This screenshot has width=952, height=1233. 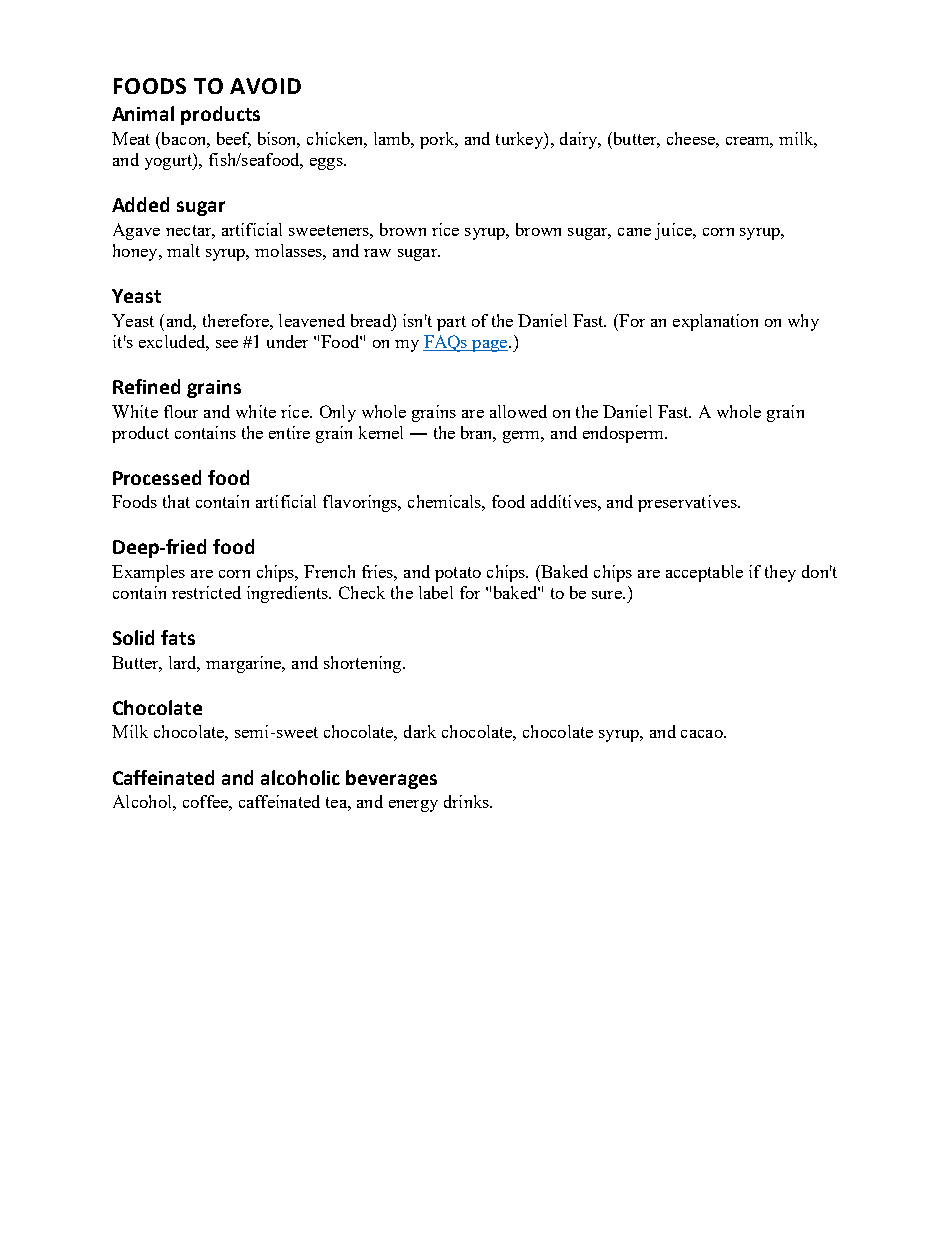 I want to click on pork, so click(x=438, y=140).
